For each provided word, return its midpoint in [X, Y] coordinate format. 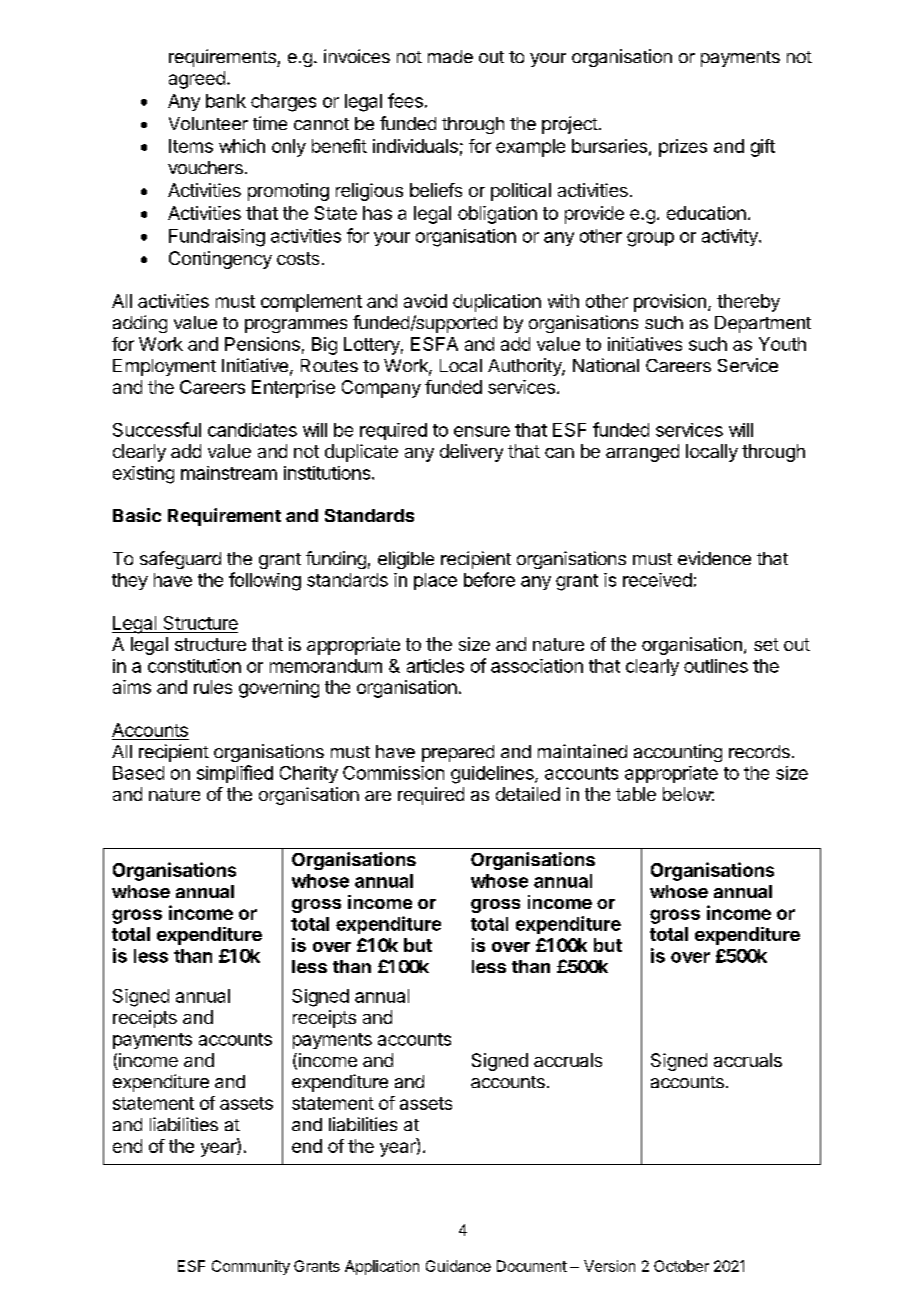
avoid [425, 301]
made [450, 56]
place [435, 581]
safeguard [180, 560]
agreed [197, 80]
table [636, 794]
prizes [683, 148]
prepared [458, 753]
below [687, 794]
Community [251, 1267]
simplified [235, 774]
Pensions [262, 344]
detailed [528, 794]
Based [138, 773]
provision [670, 303]
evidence [714, 558]
